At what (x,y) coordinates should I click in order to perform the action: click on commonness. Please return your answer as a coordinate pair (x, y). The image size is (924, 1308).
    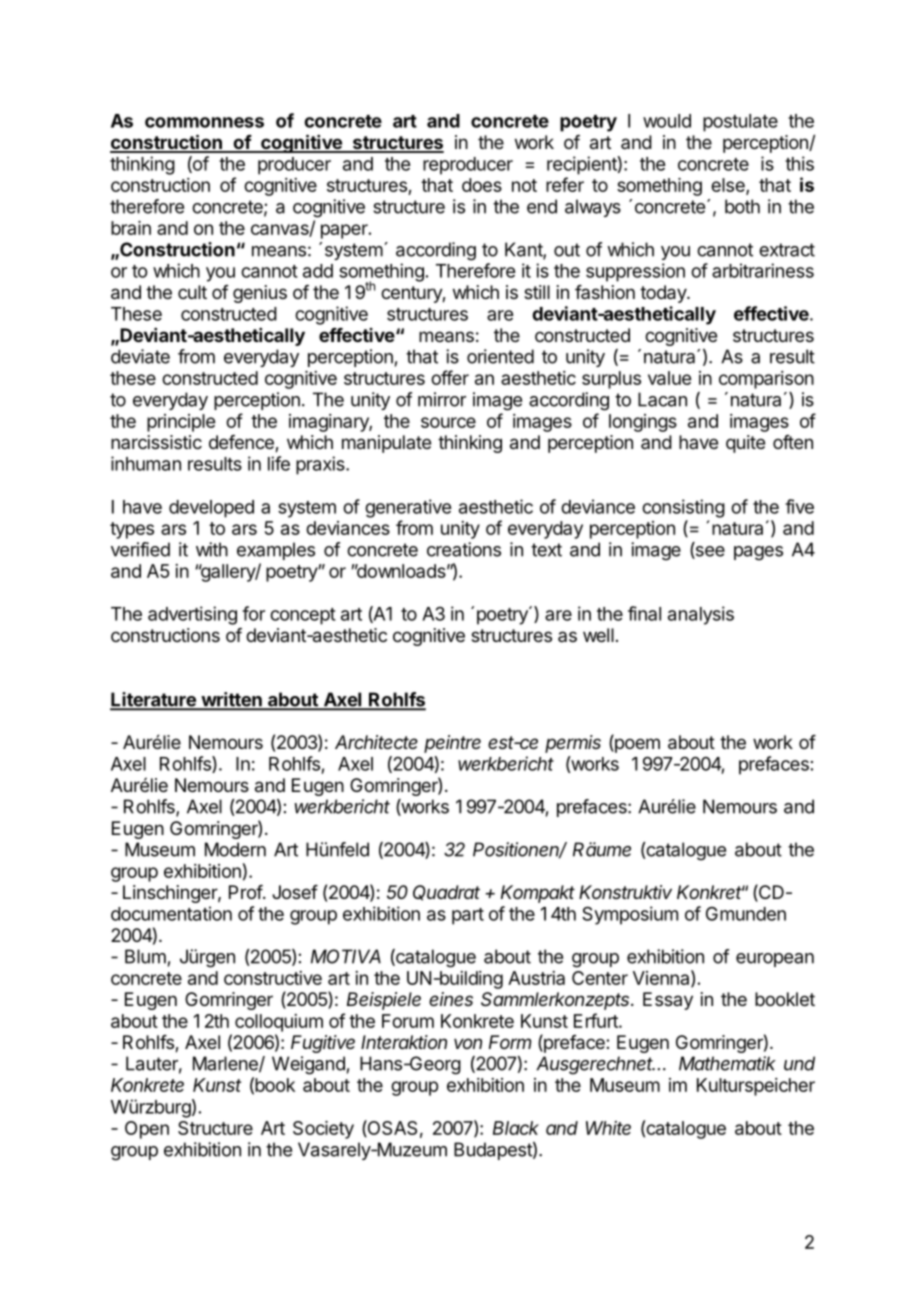
    Looking at the image, I should click on (204, 122).
